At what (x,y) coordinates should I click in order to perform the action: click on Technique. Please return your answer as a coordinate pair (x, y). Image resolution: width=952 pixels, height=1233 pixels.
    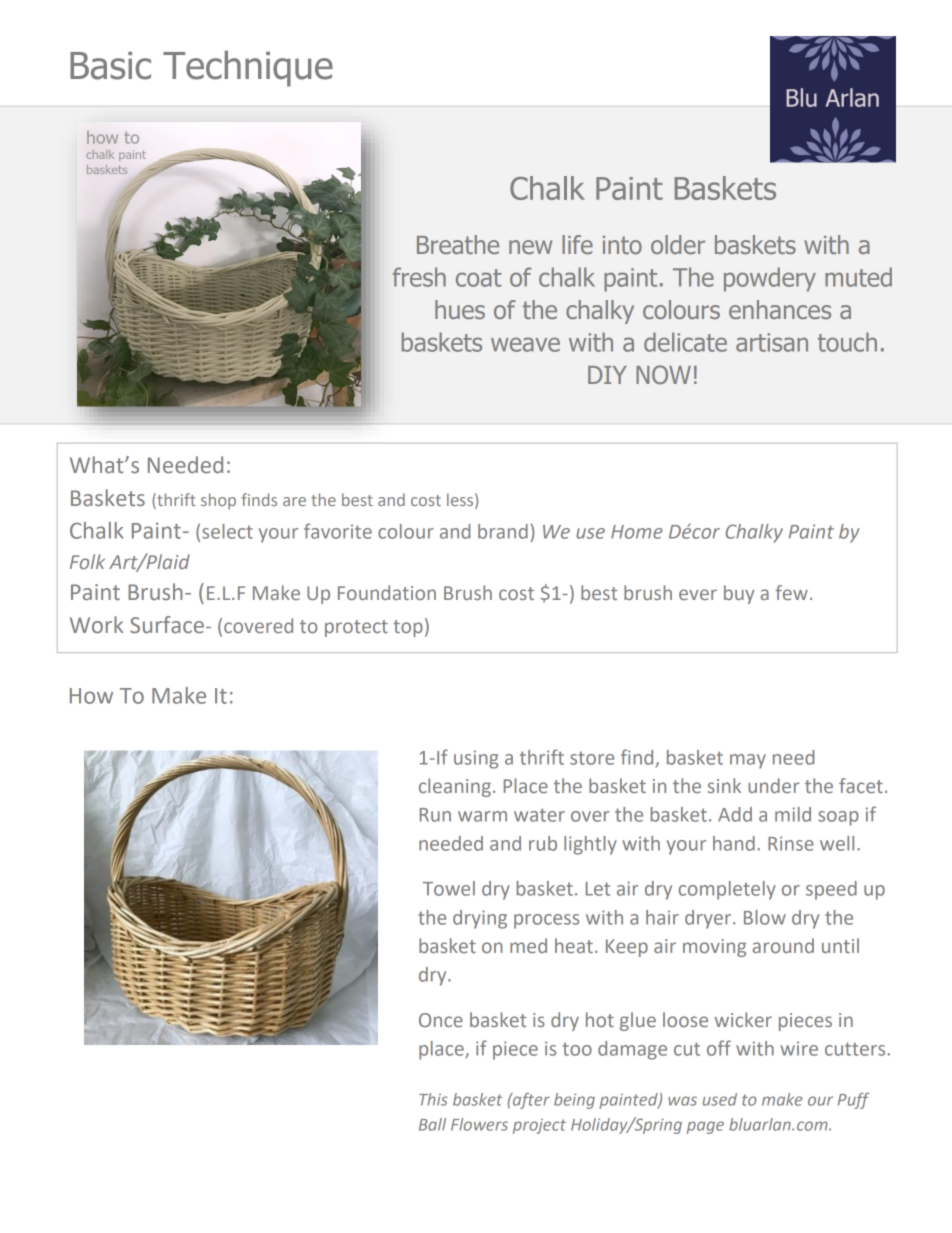
    Looking at the image, I should click on (248, 69).
